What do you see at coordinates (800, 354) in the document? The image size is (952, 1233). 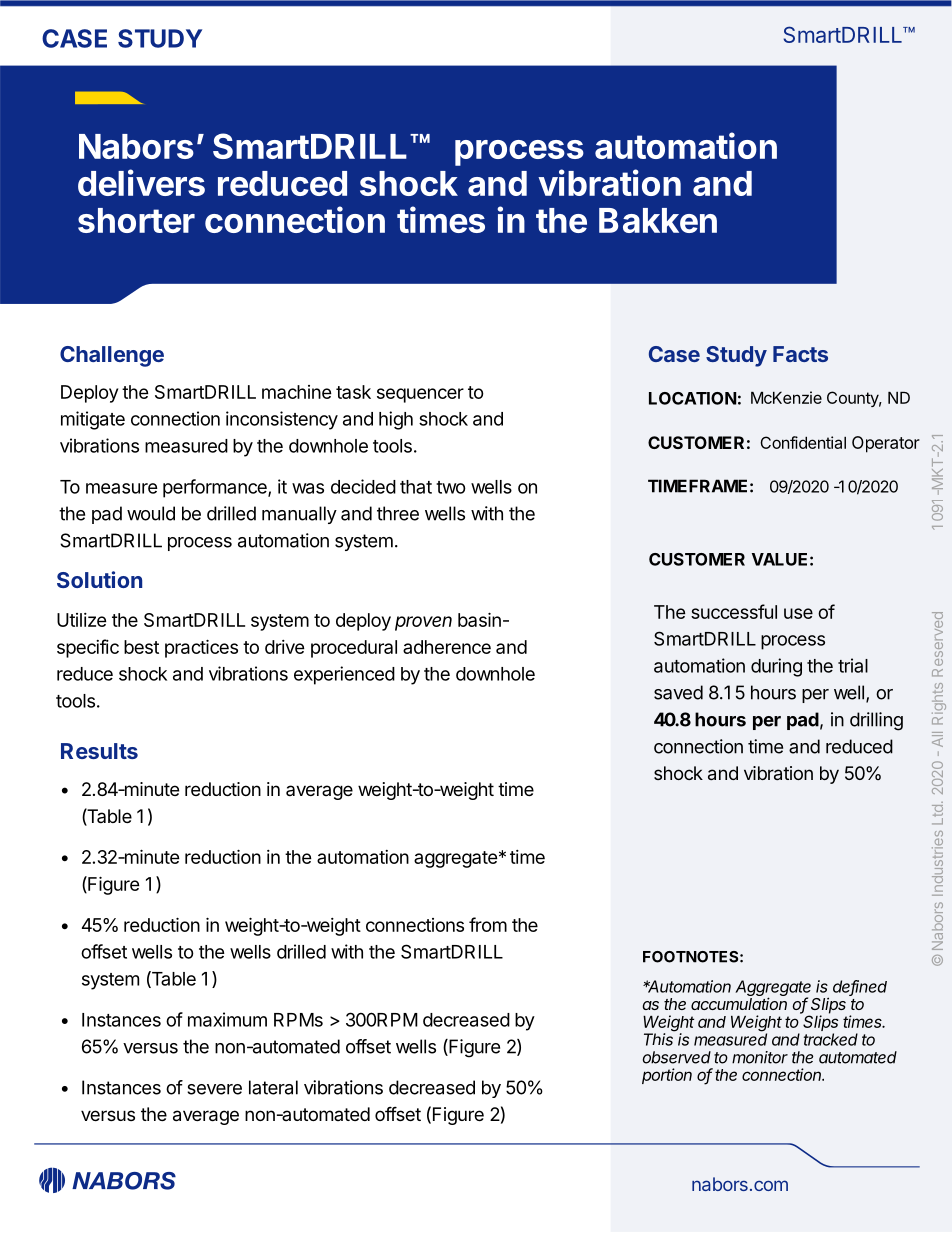 I see `Facts` at bounding box center [800, 354].
